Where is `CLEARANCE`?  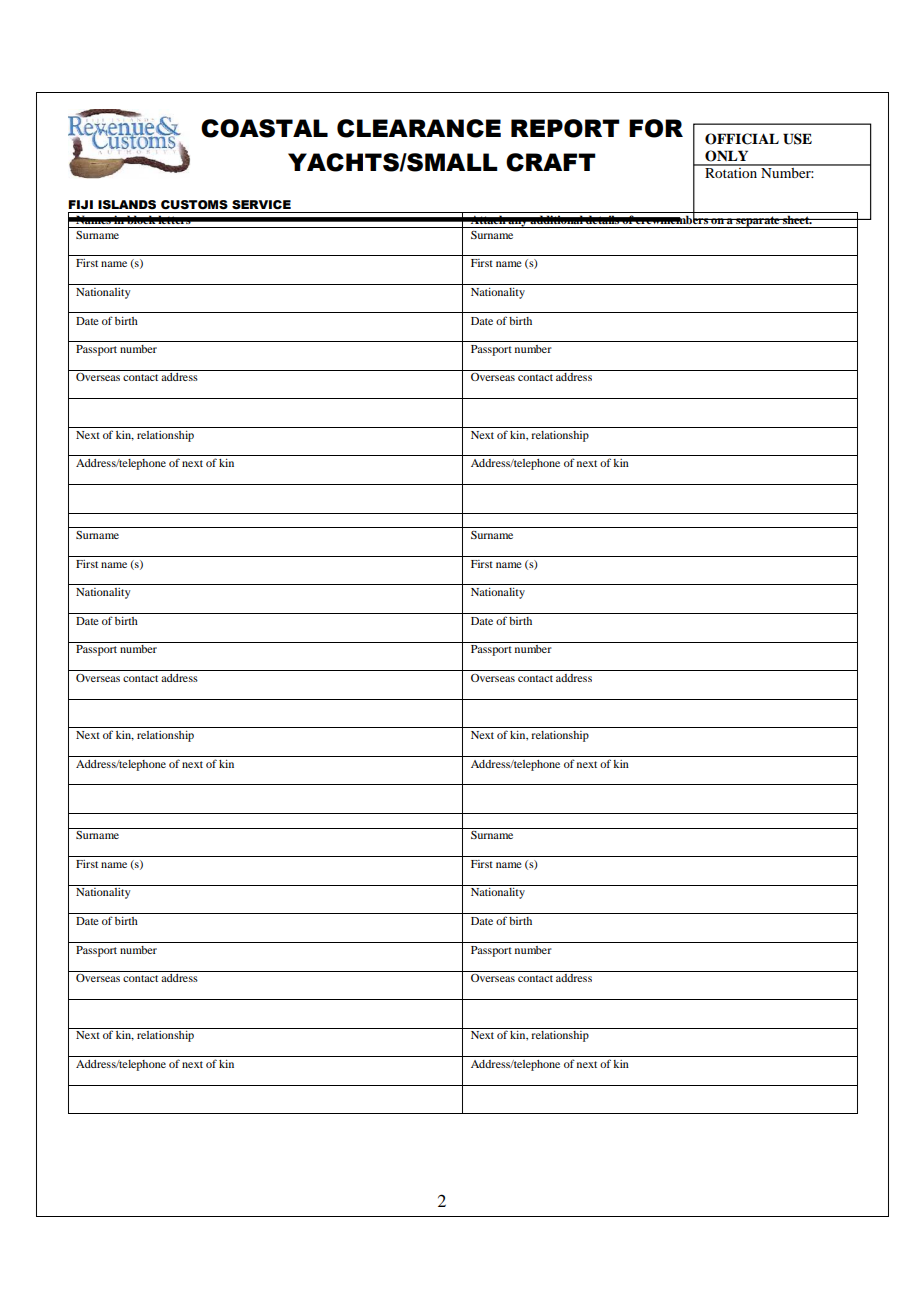
CLEARANCE is located at coordinates (419, 128).
